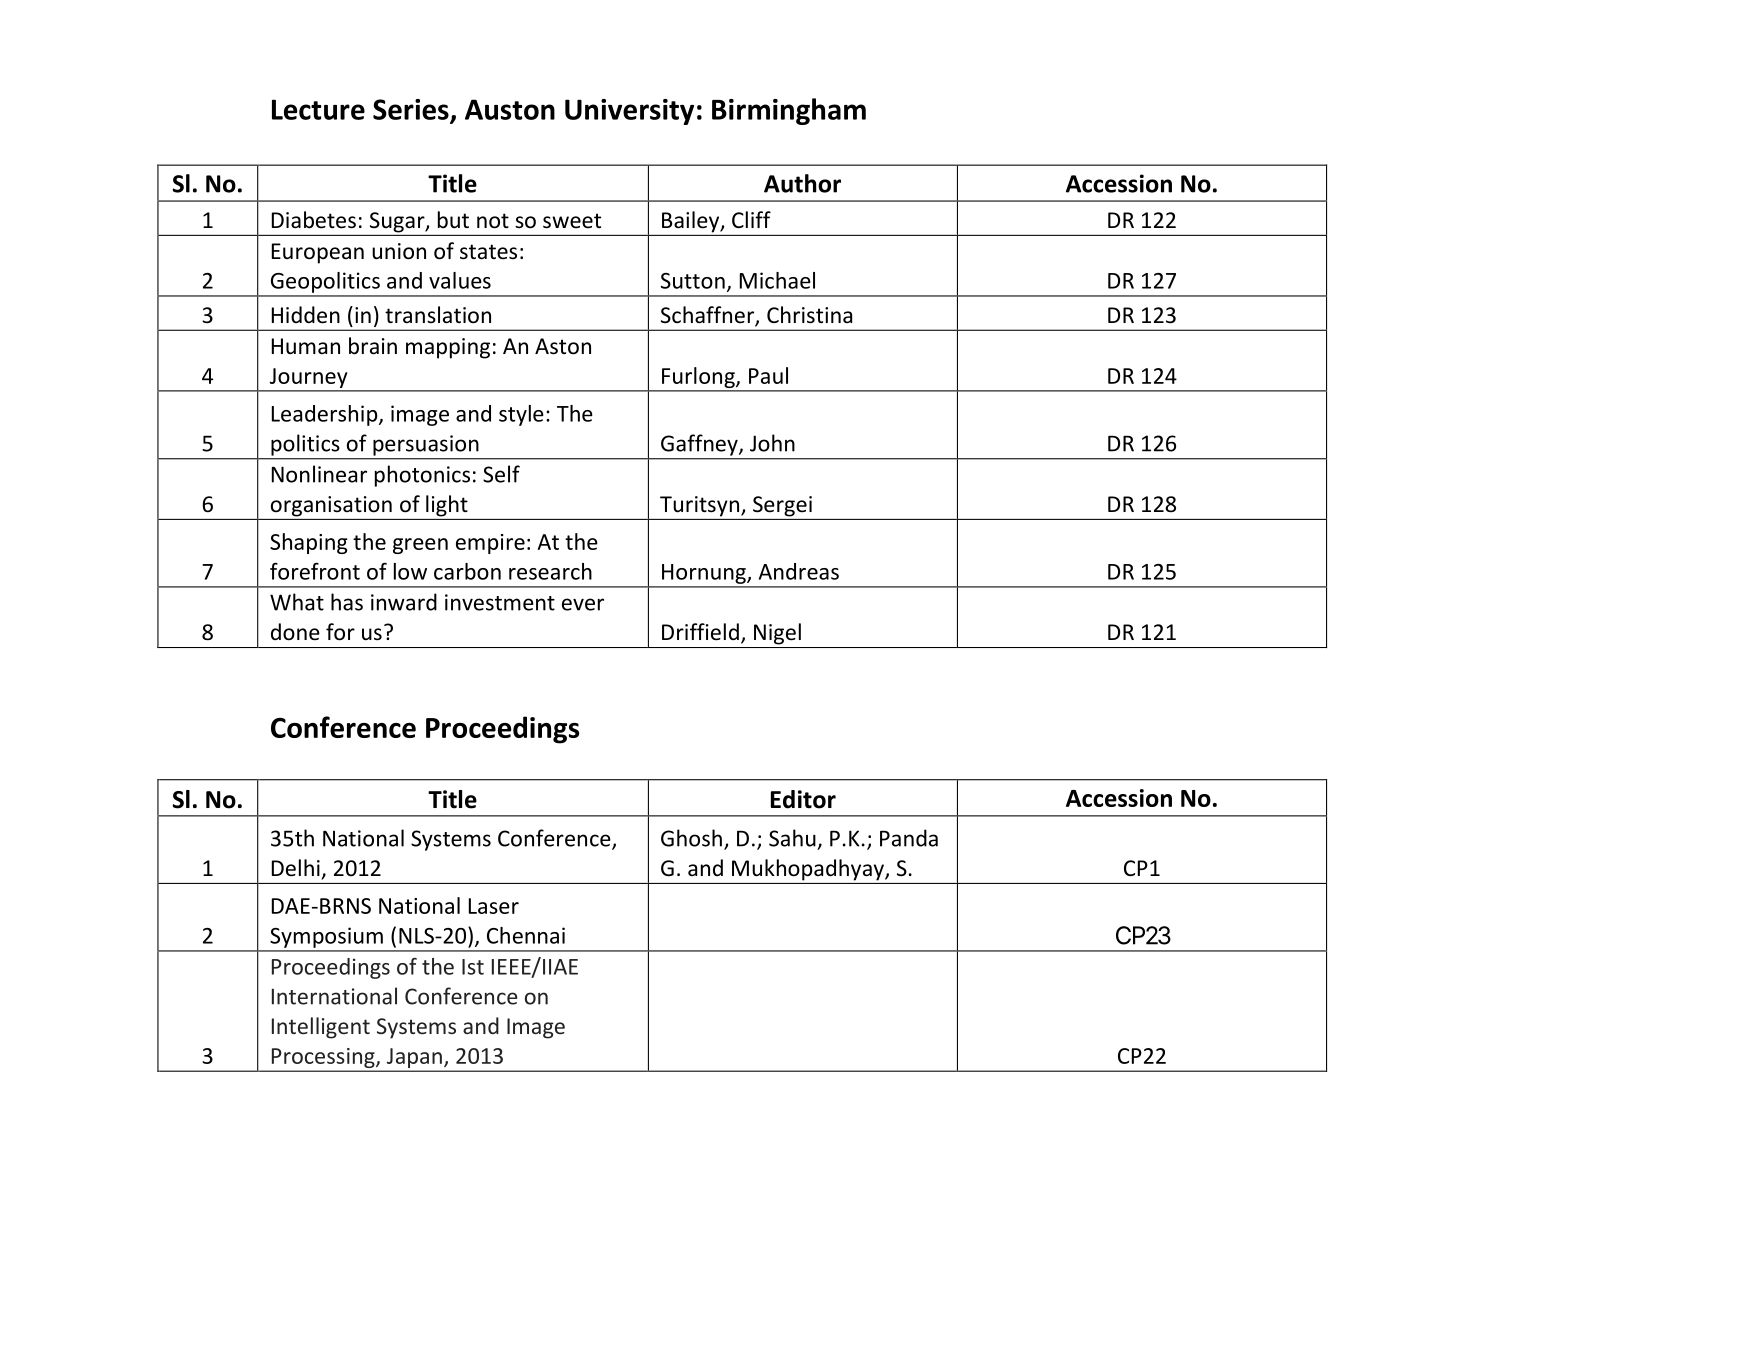  Describe the element at coordinates (809, 315) in the screenshot. I see `Christina` at that location.
